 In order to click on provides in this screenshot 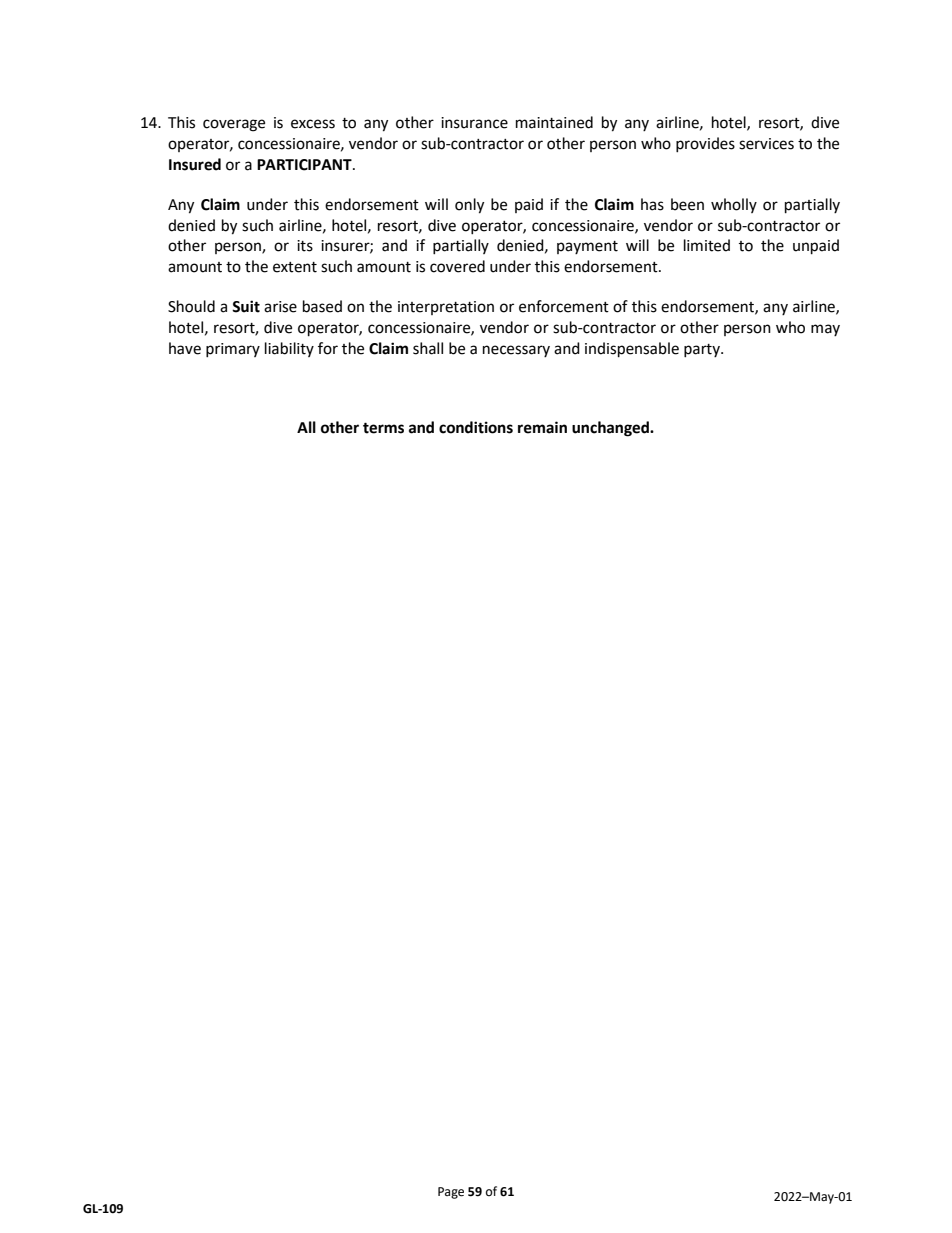, I will do `click(705, 144)`.
